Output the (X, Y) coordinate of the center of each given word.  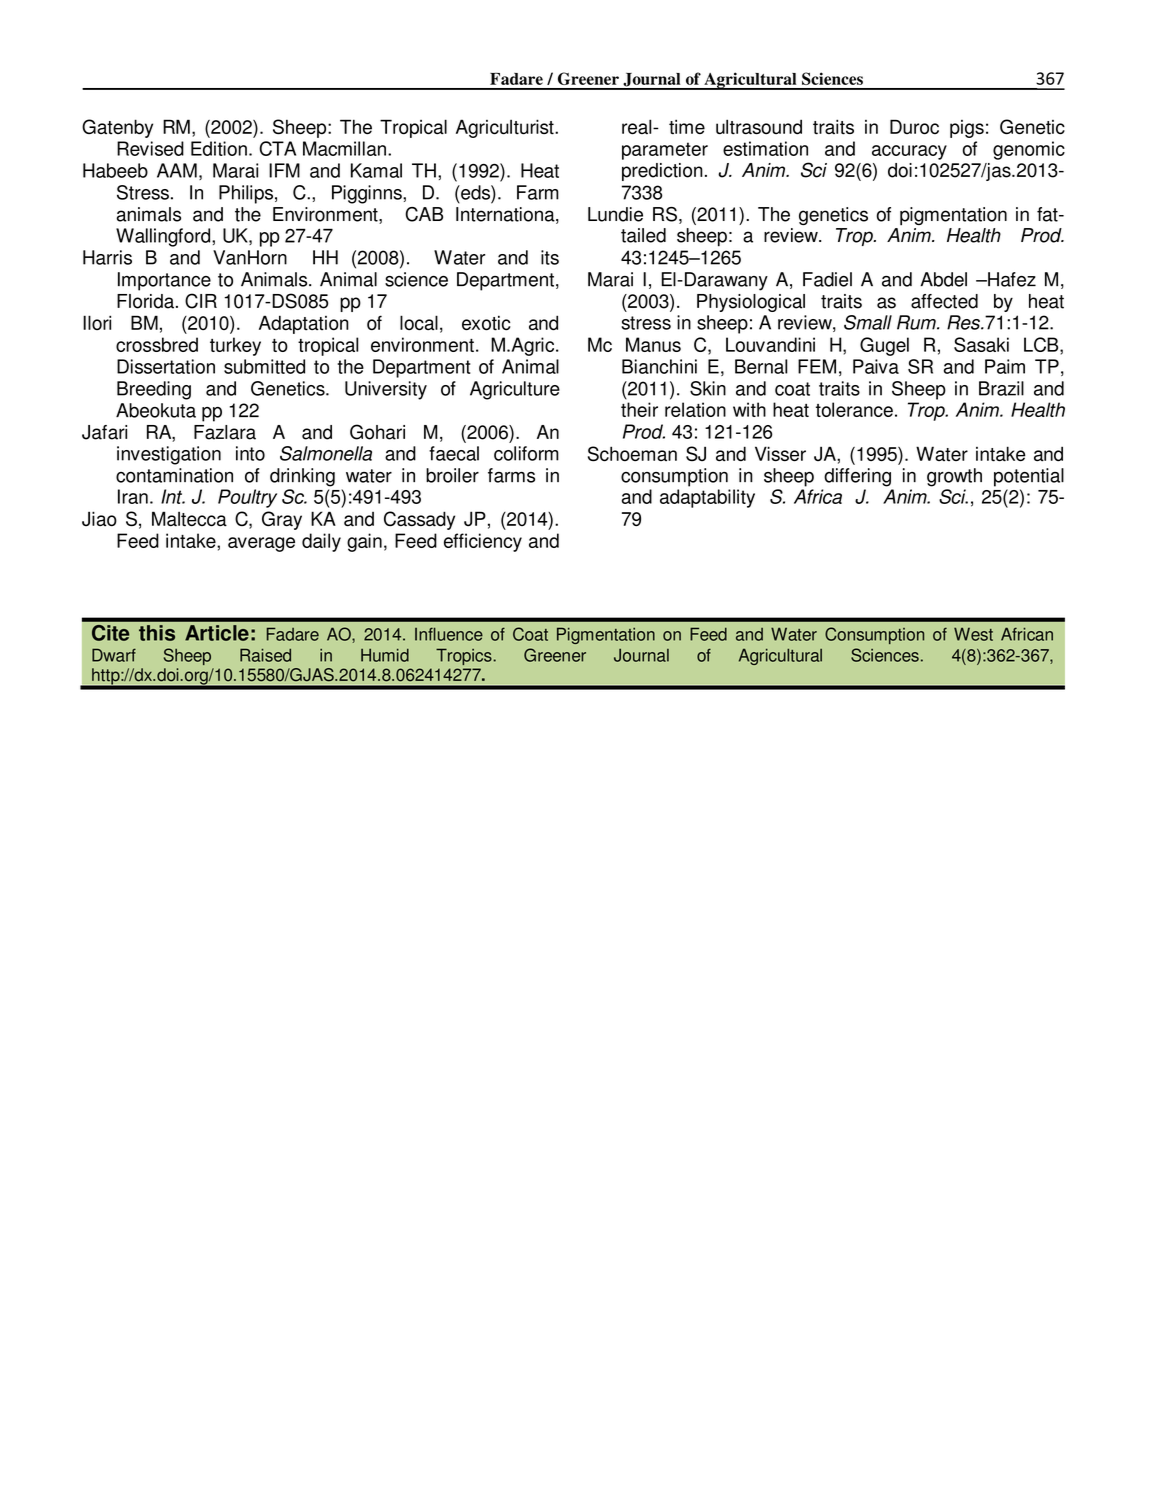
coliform (526, 453)
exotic (486, 323)
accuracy (909, 152)
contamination (174, 475)
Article (217, 633)
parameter (665, 151)
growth (954, 477)
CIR (201, 301)
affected (944, 301)
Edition (219, 148)
